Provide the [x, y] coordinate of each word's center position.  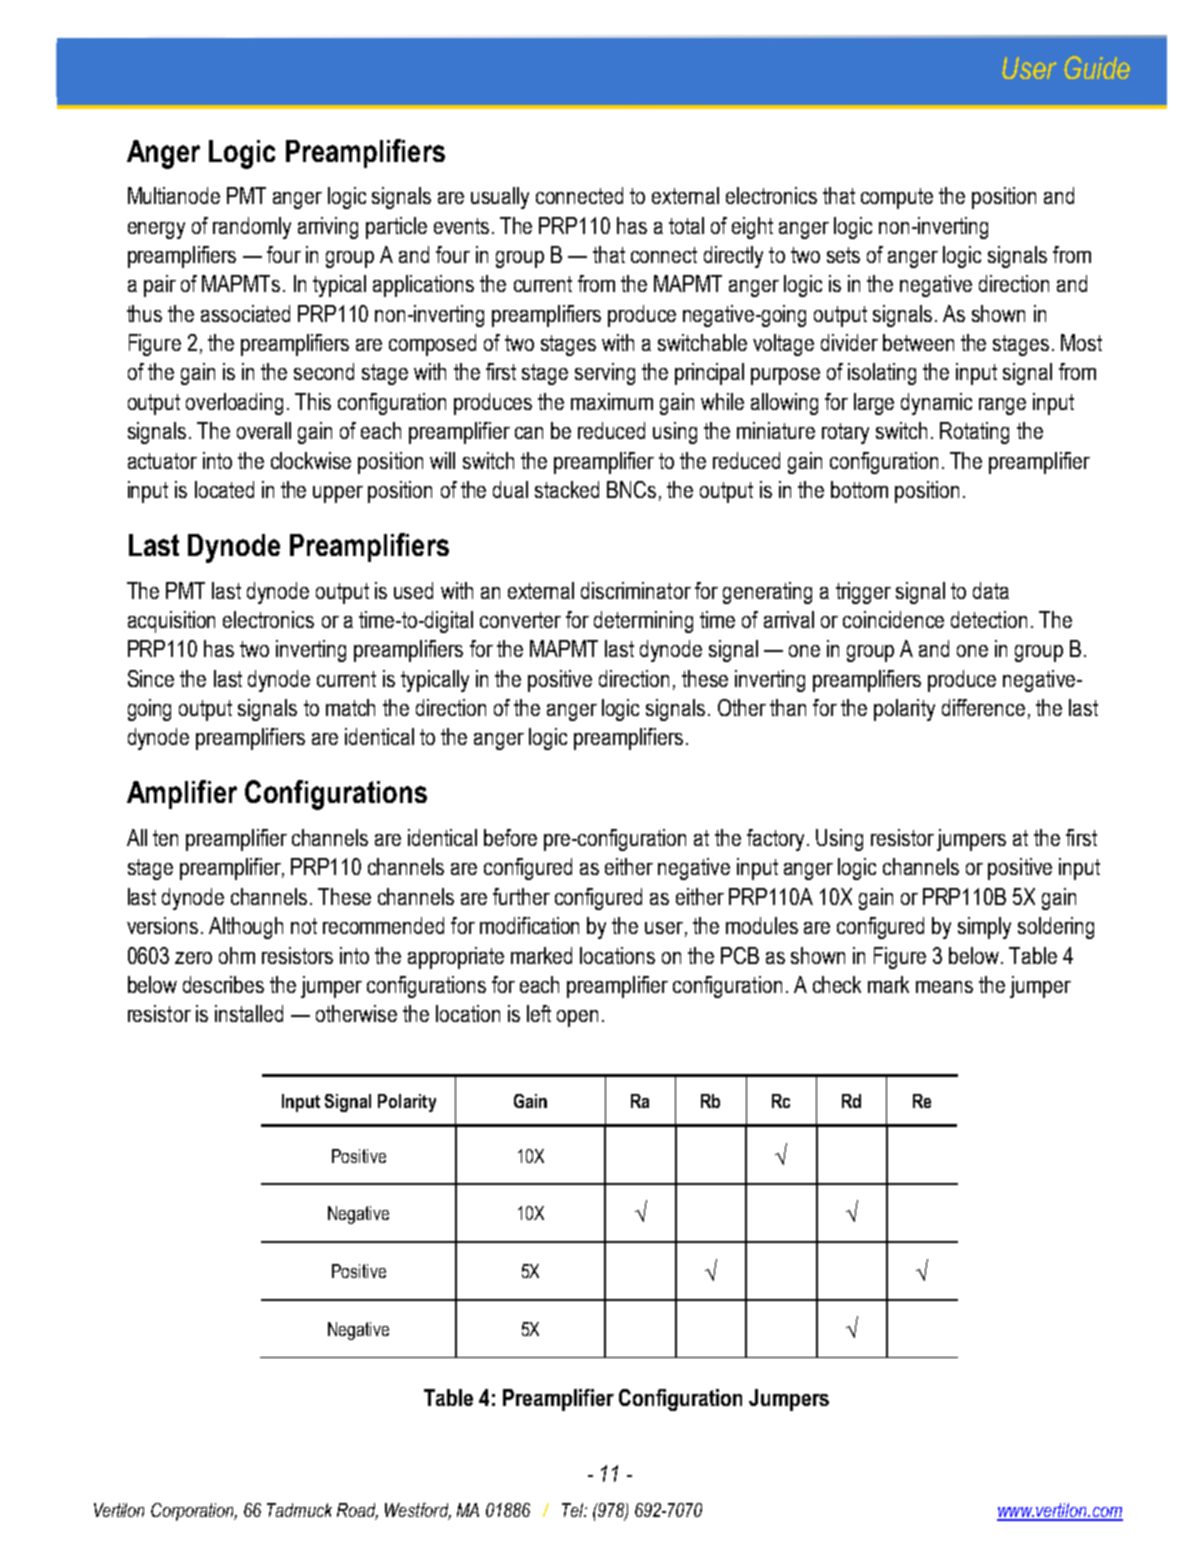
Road [357, 1511]
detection [989, 619]
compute [897, 198]
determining [643, 622]
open [577, 1018]
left [539, 1013]
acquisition [171, 622]
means [944, 987]
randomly [252, 228]
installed [249, 1013]
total [686, 225]
